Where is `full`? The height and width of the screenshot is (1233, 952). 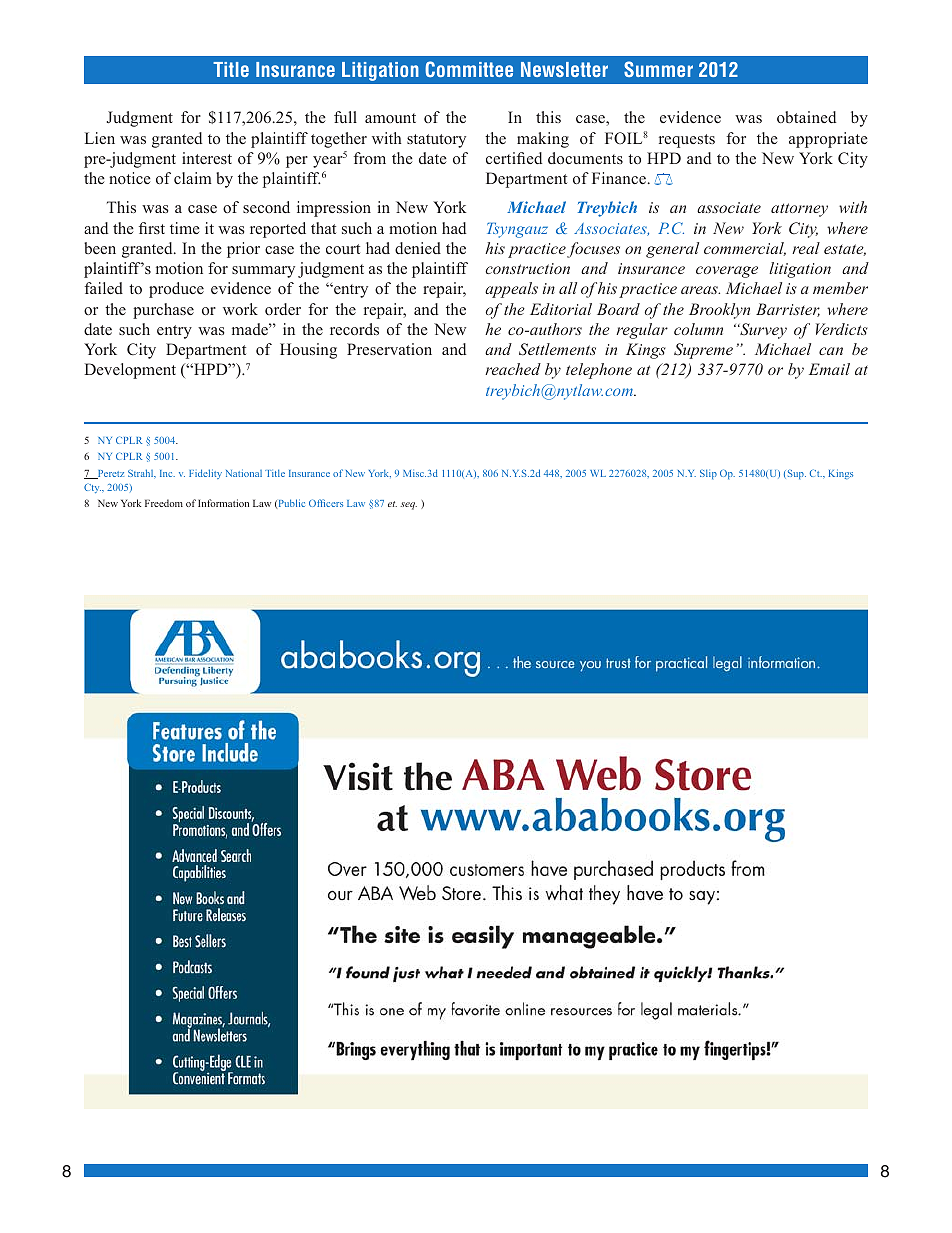
full is located at coordinates (345, 117).
